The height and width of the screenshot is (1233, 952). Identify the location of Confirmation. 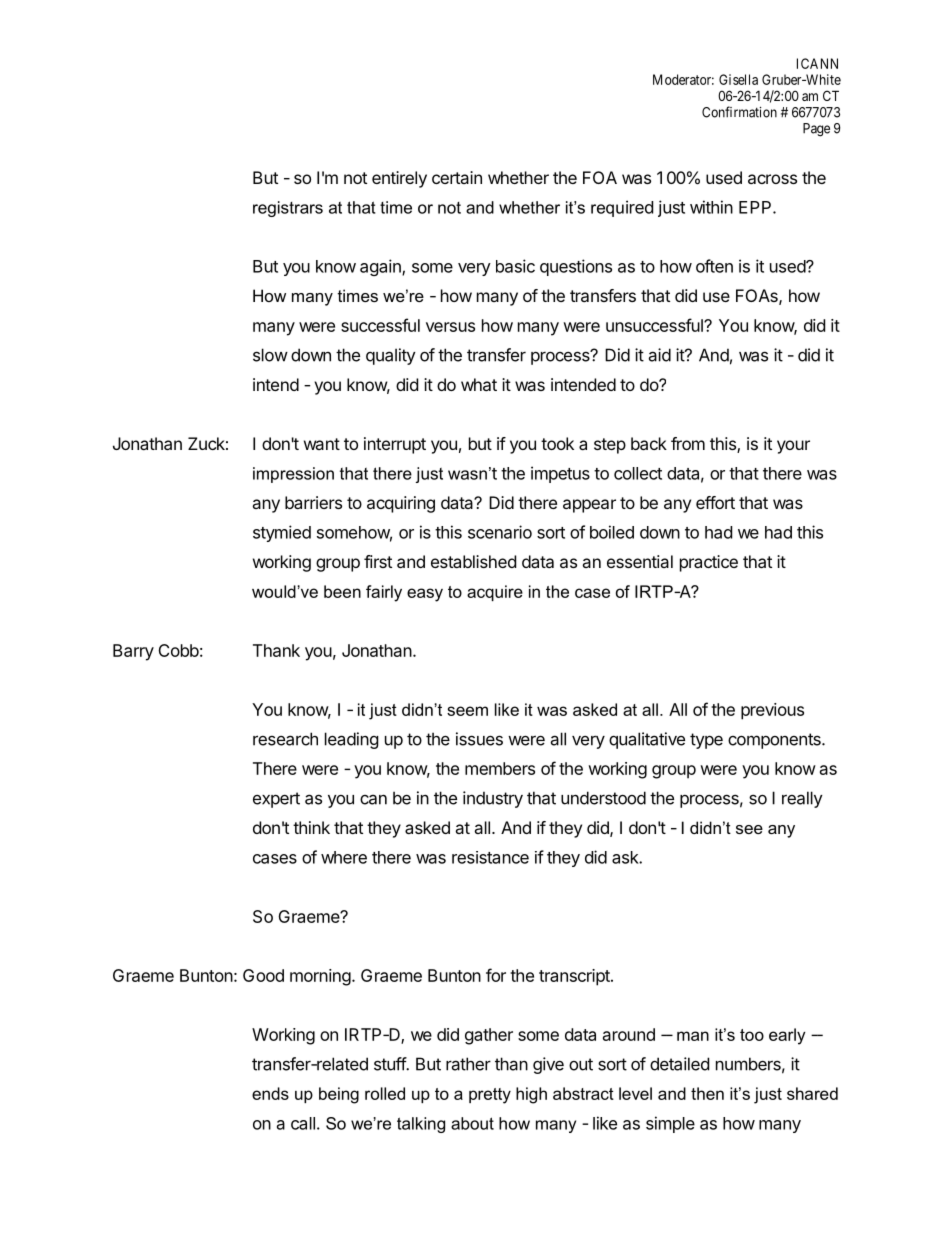
(739, 112).
